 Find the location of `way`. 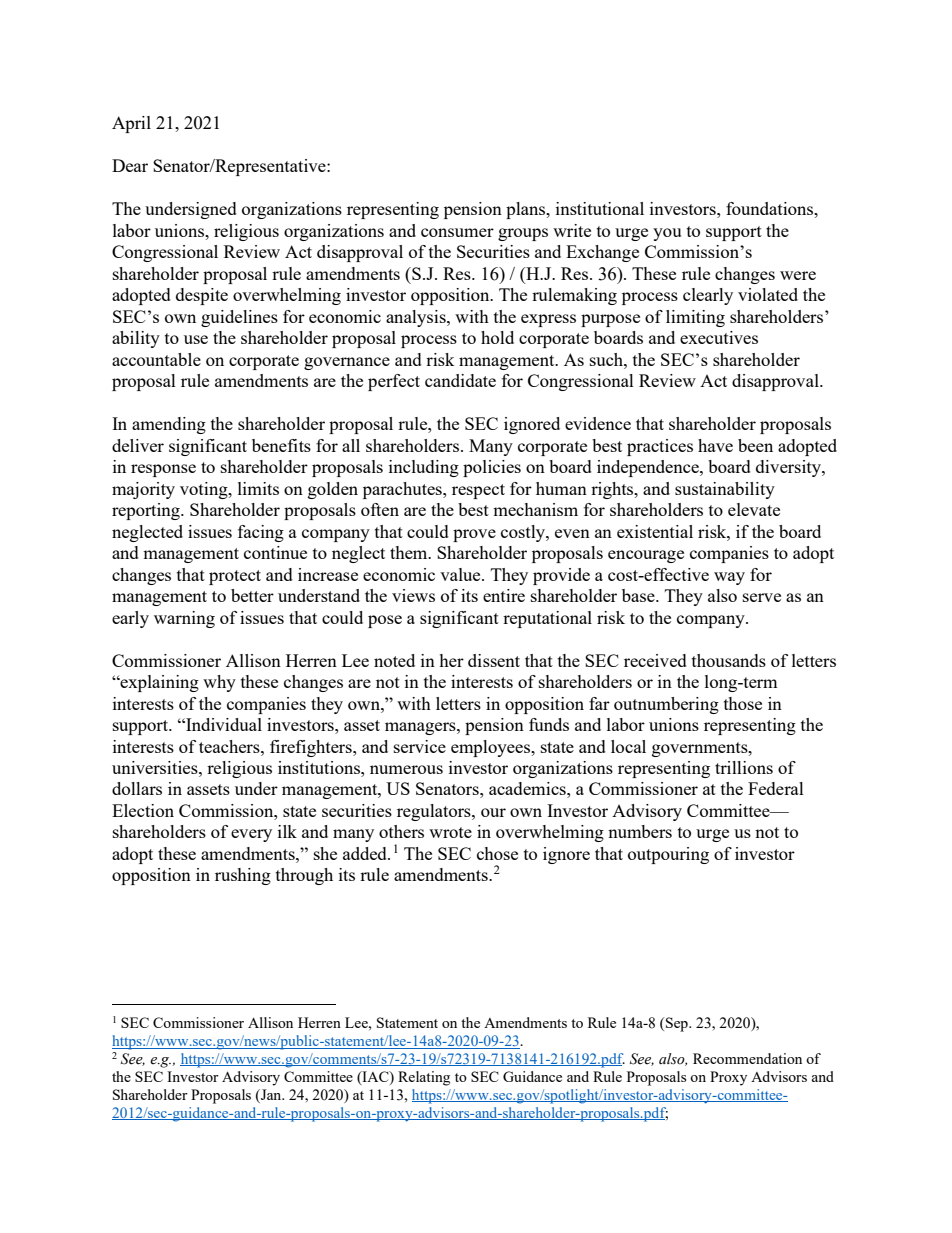

way is located at coordinates (729, 578).
